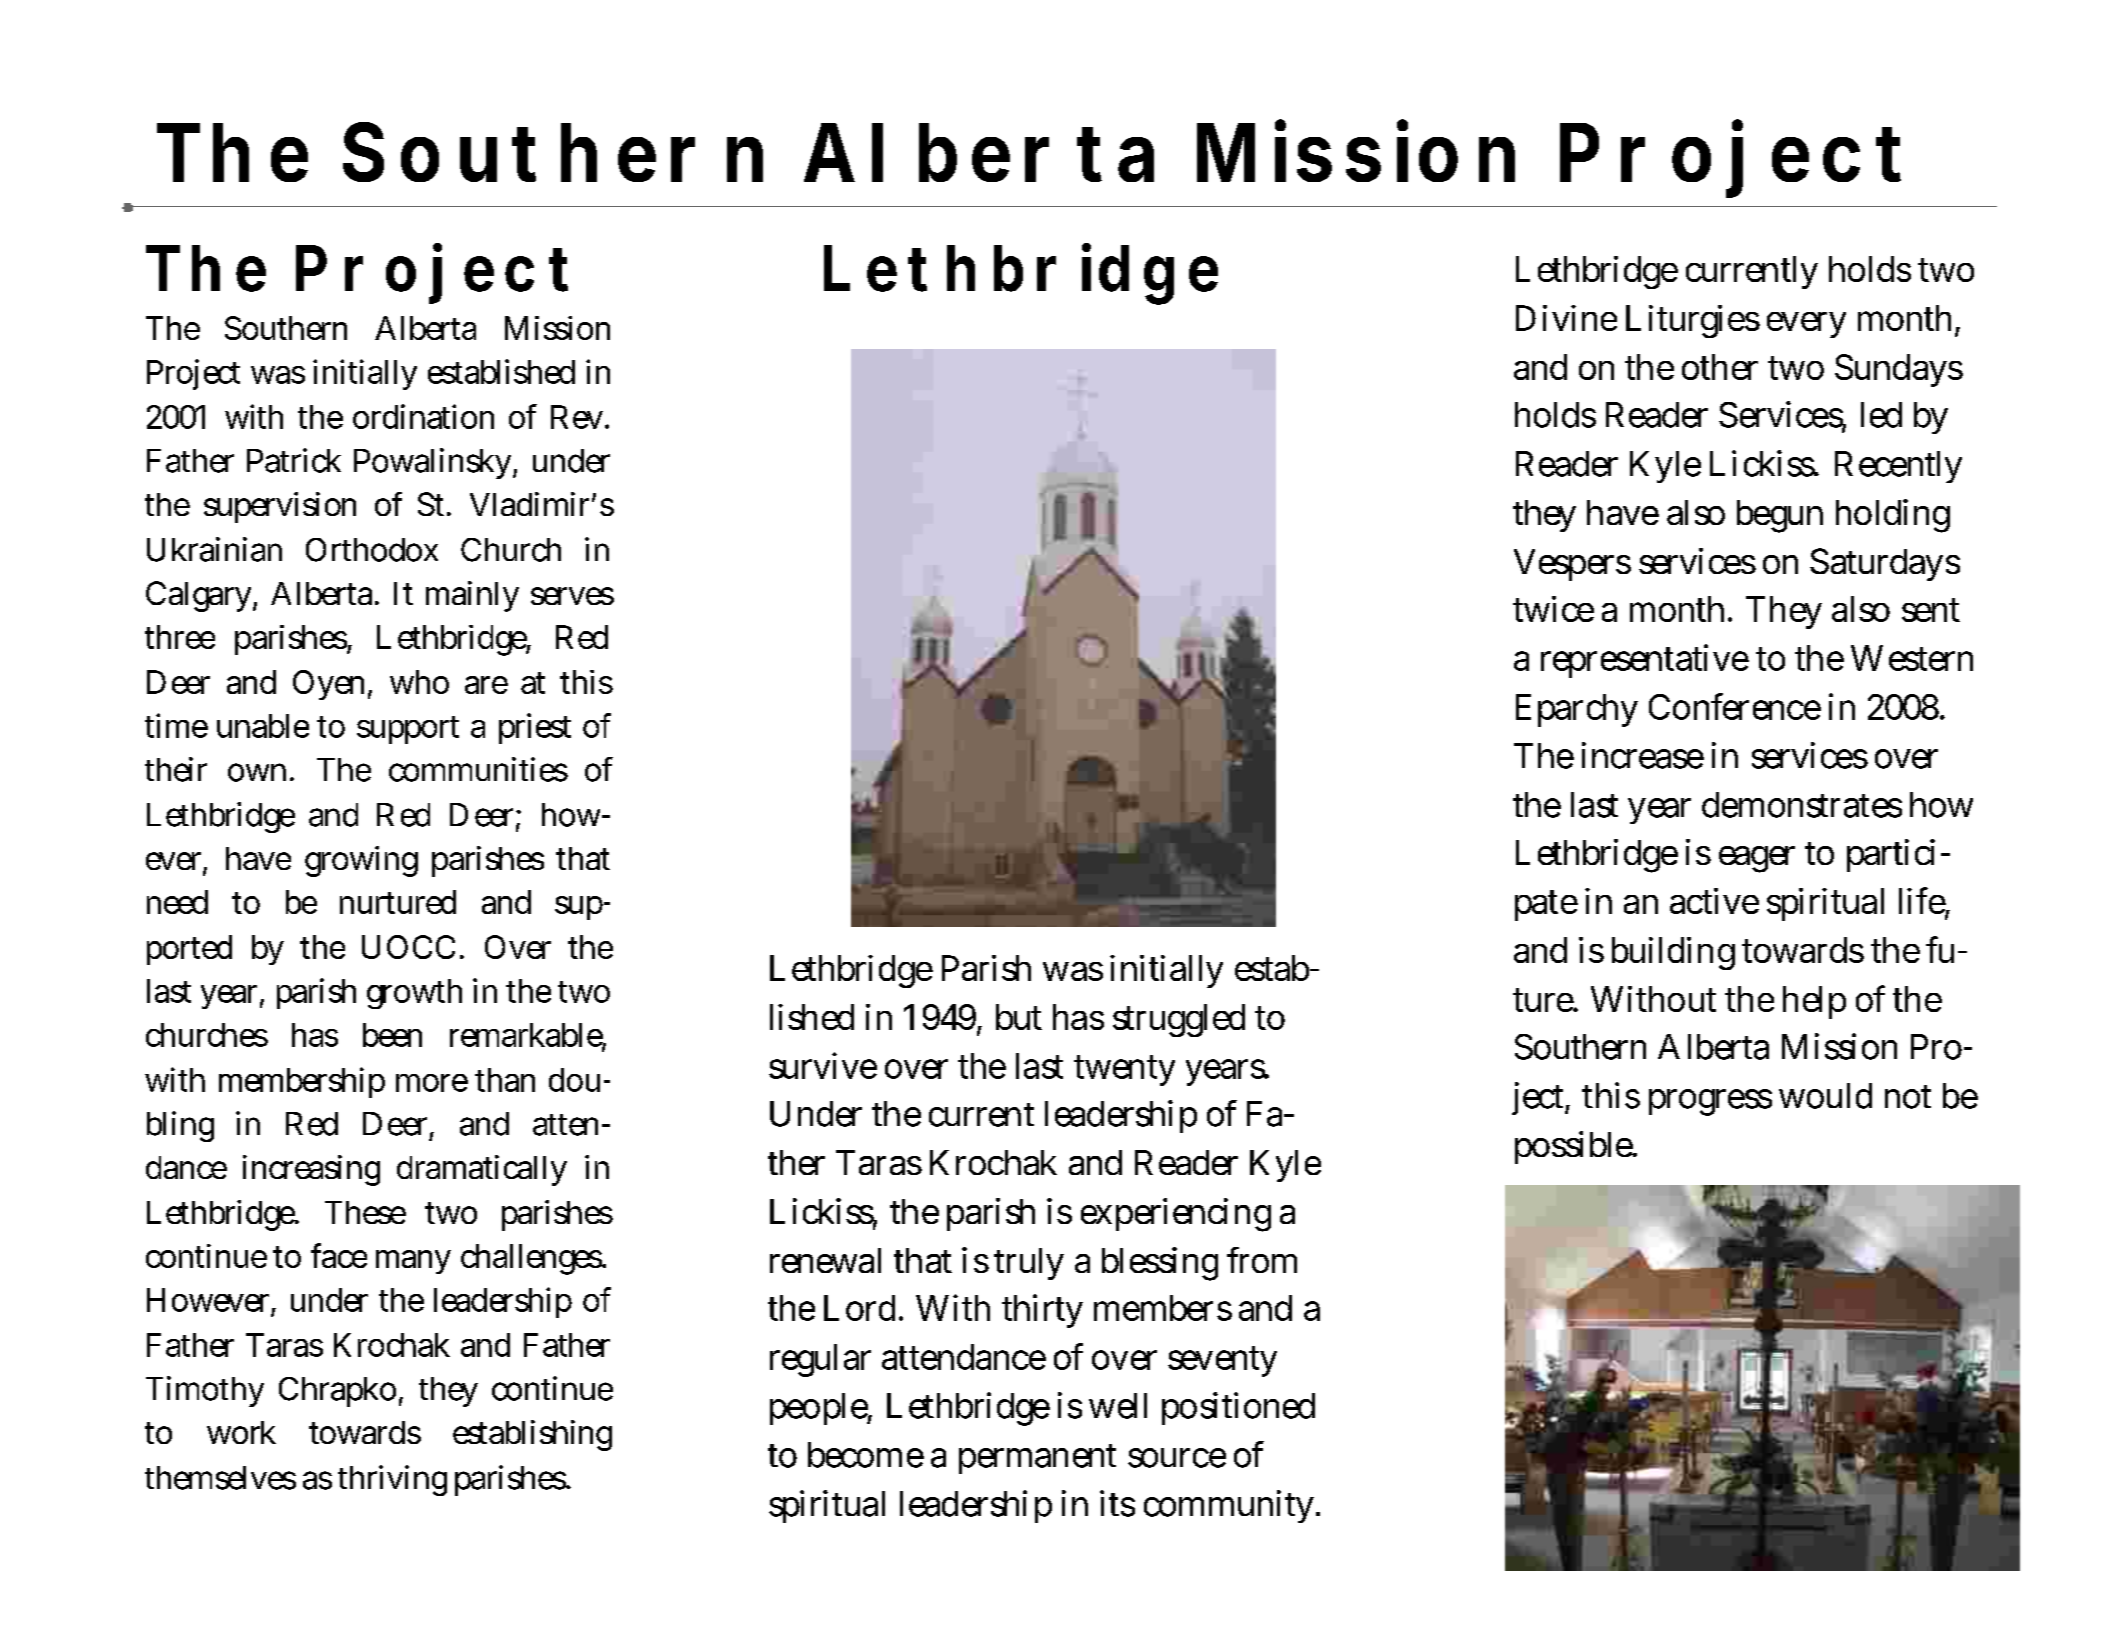 This image has width=2124, height=1641. What do you see at coordinates (1693, 321) in the image?
I see `Liturgies` at bounding box center [1693, 321].
